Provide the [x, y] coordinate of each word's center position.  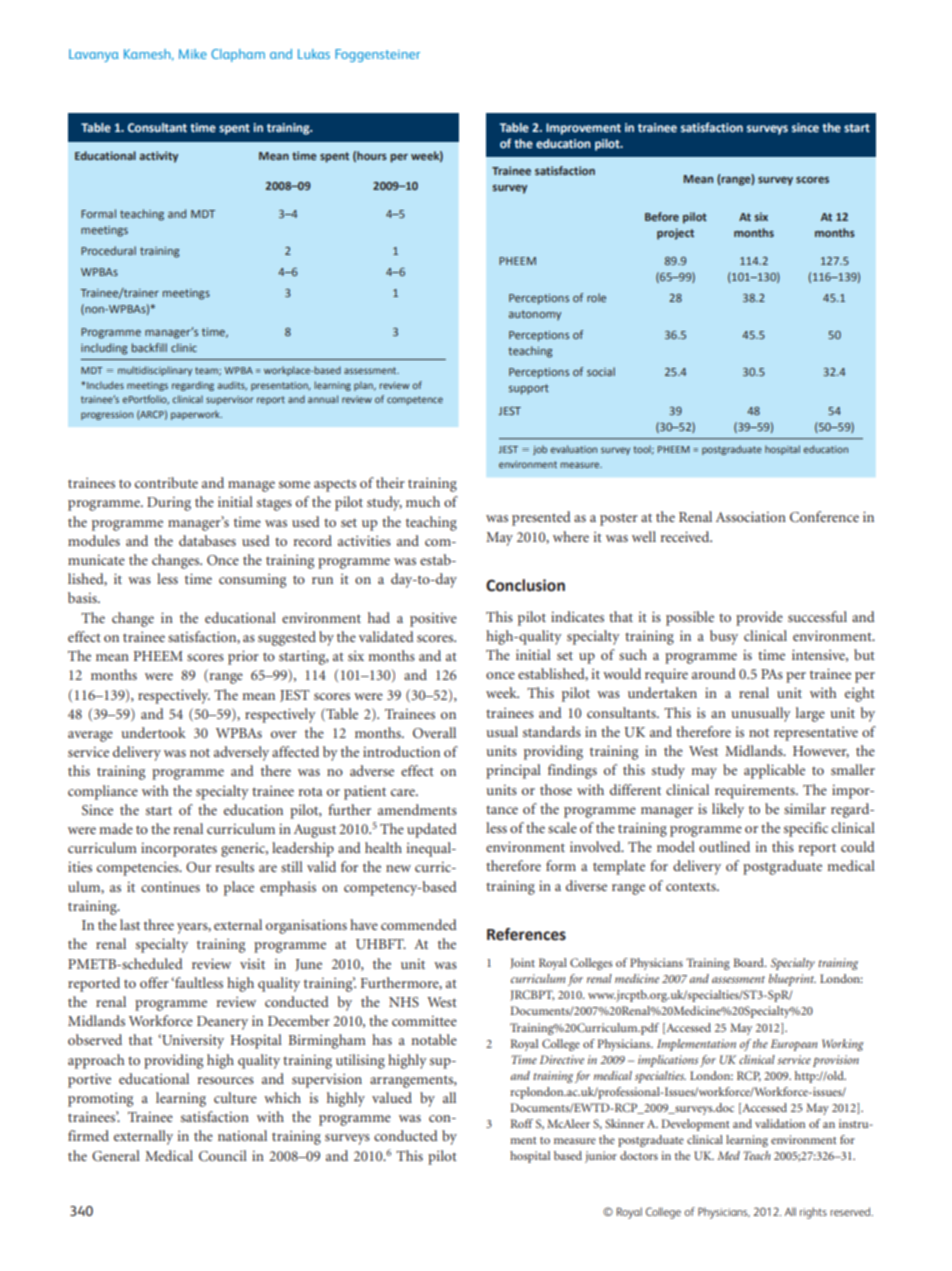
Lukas [314, 54]
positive [433, 620]
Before [662, 216]
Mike [193, 54]
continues [170, 887]
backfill [149, 347]
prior [243, 657]
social [601, 371]
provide [759, 618]
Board [749, 962]
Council [223, 1156]
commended [419, 924]
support [529, 389]
